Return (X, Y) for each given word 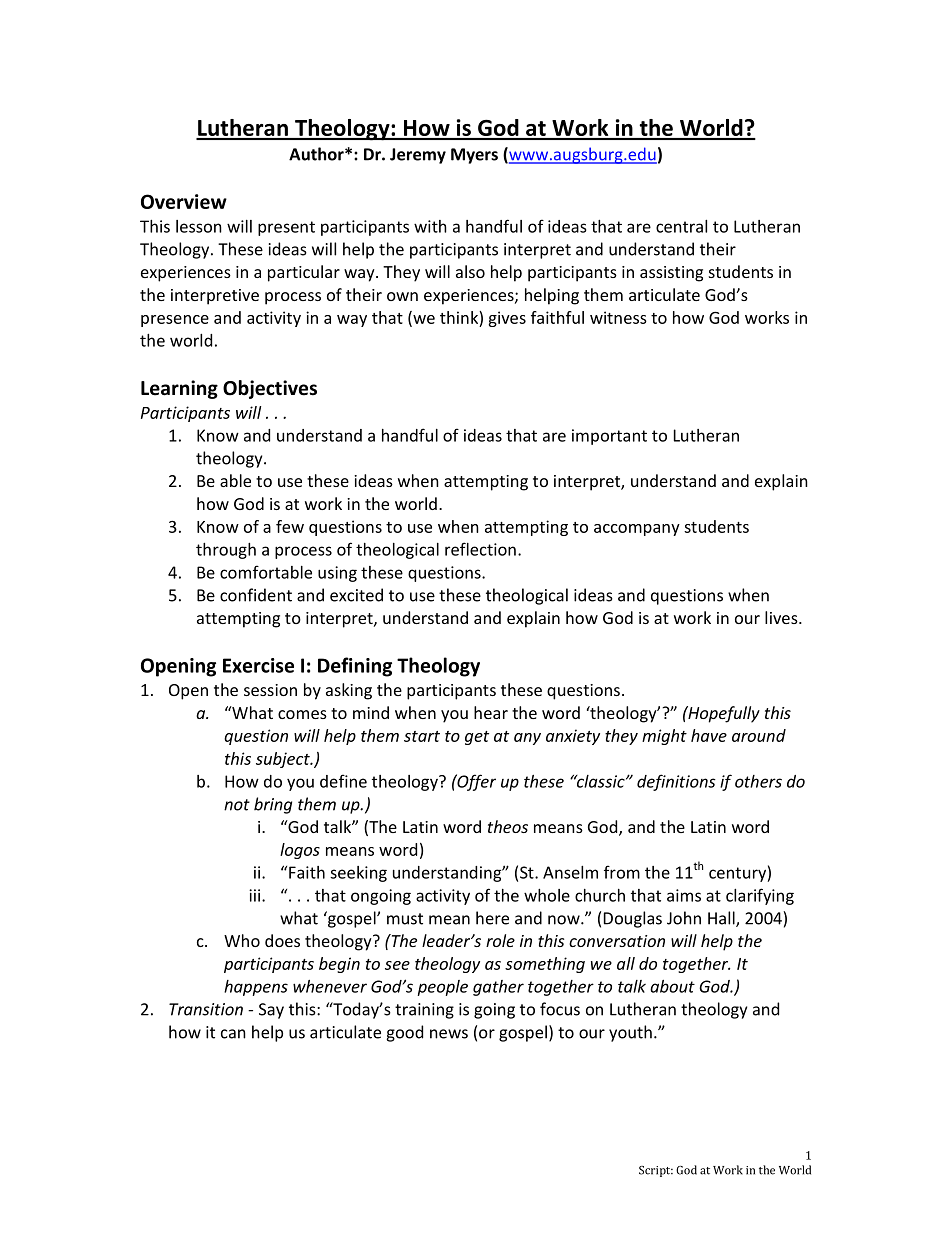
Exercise (258, 665)
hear (491, 712)
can (233, 1034)
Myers (474, 156)
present (286, 228)
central (681, 226)
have (709, 735)
